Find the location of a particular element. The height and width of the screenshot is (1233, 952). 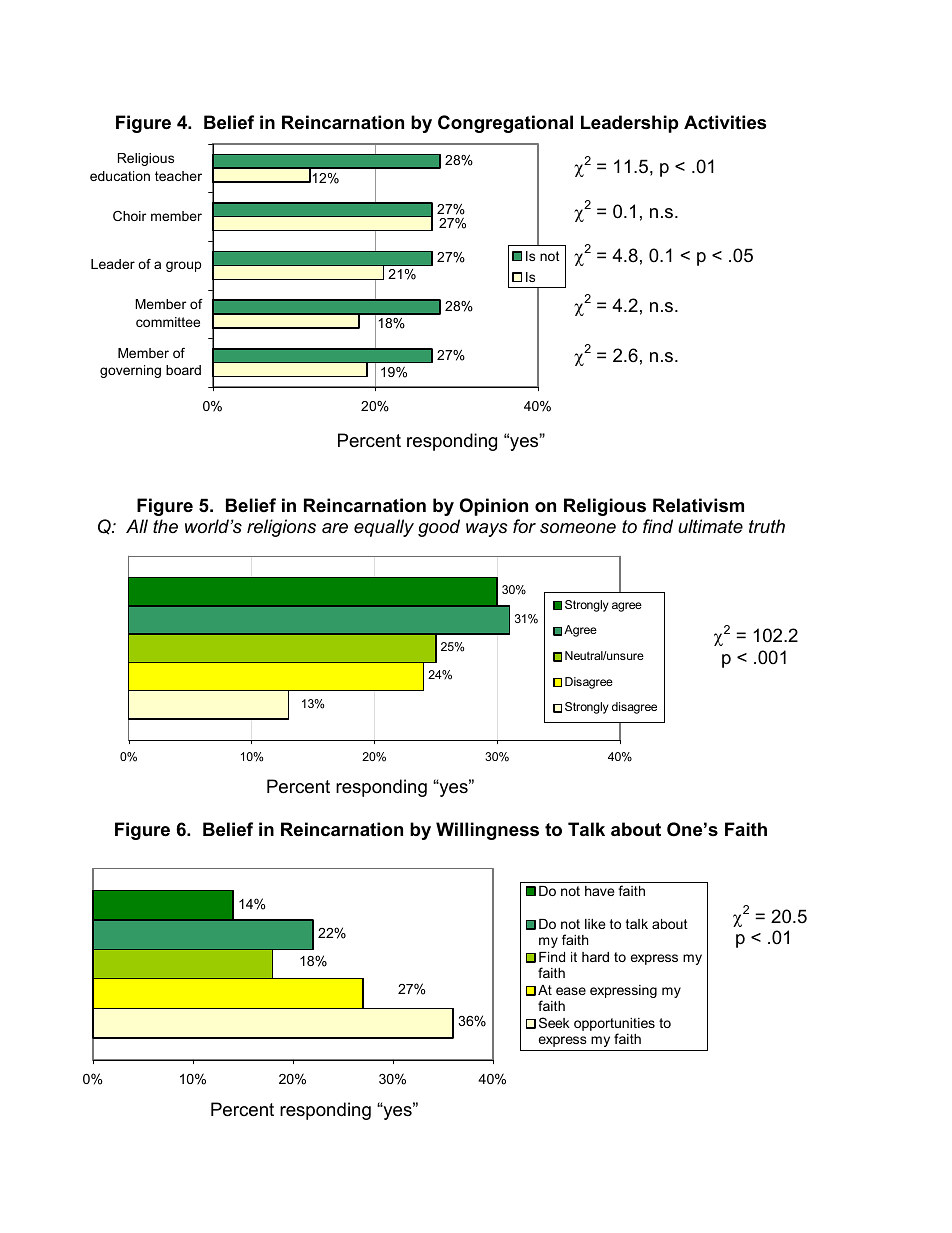

board is located at coordinates (183, 370).
